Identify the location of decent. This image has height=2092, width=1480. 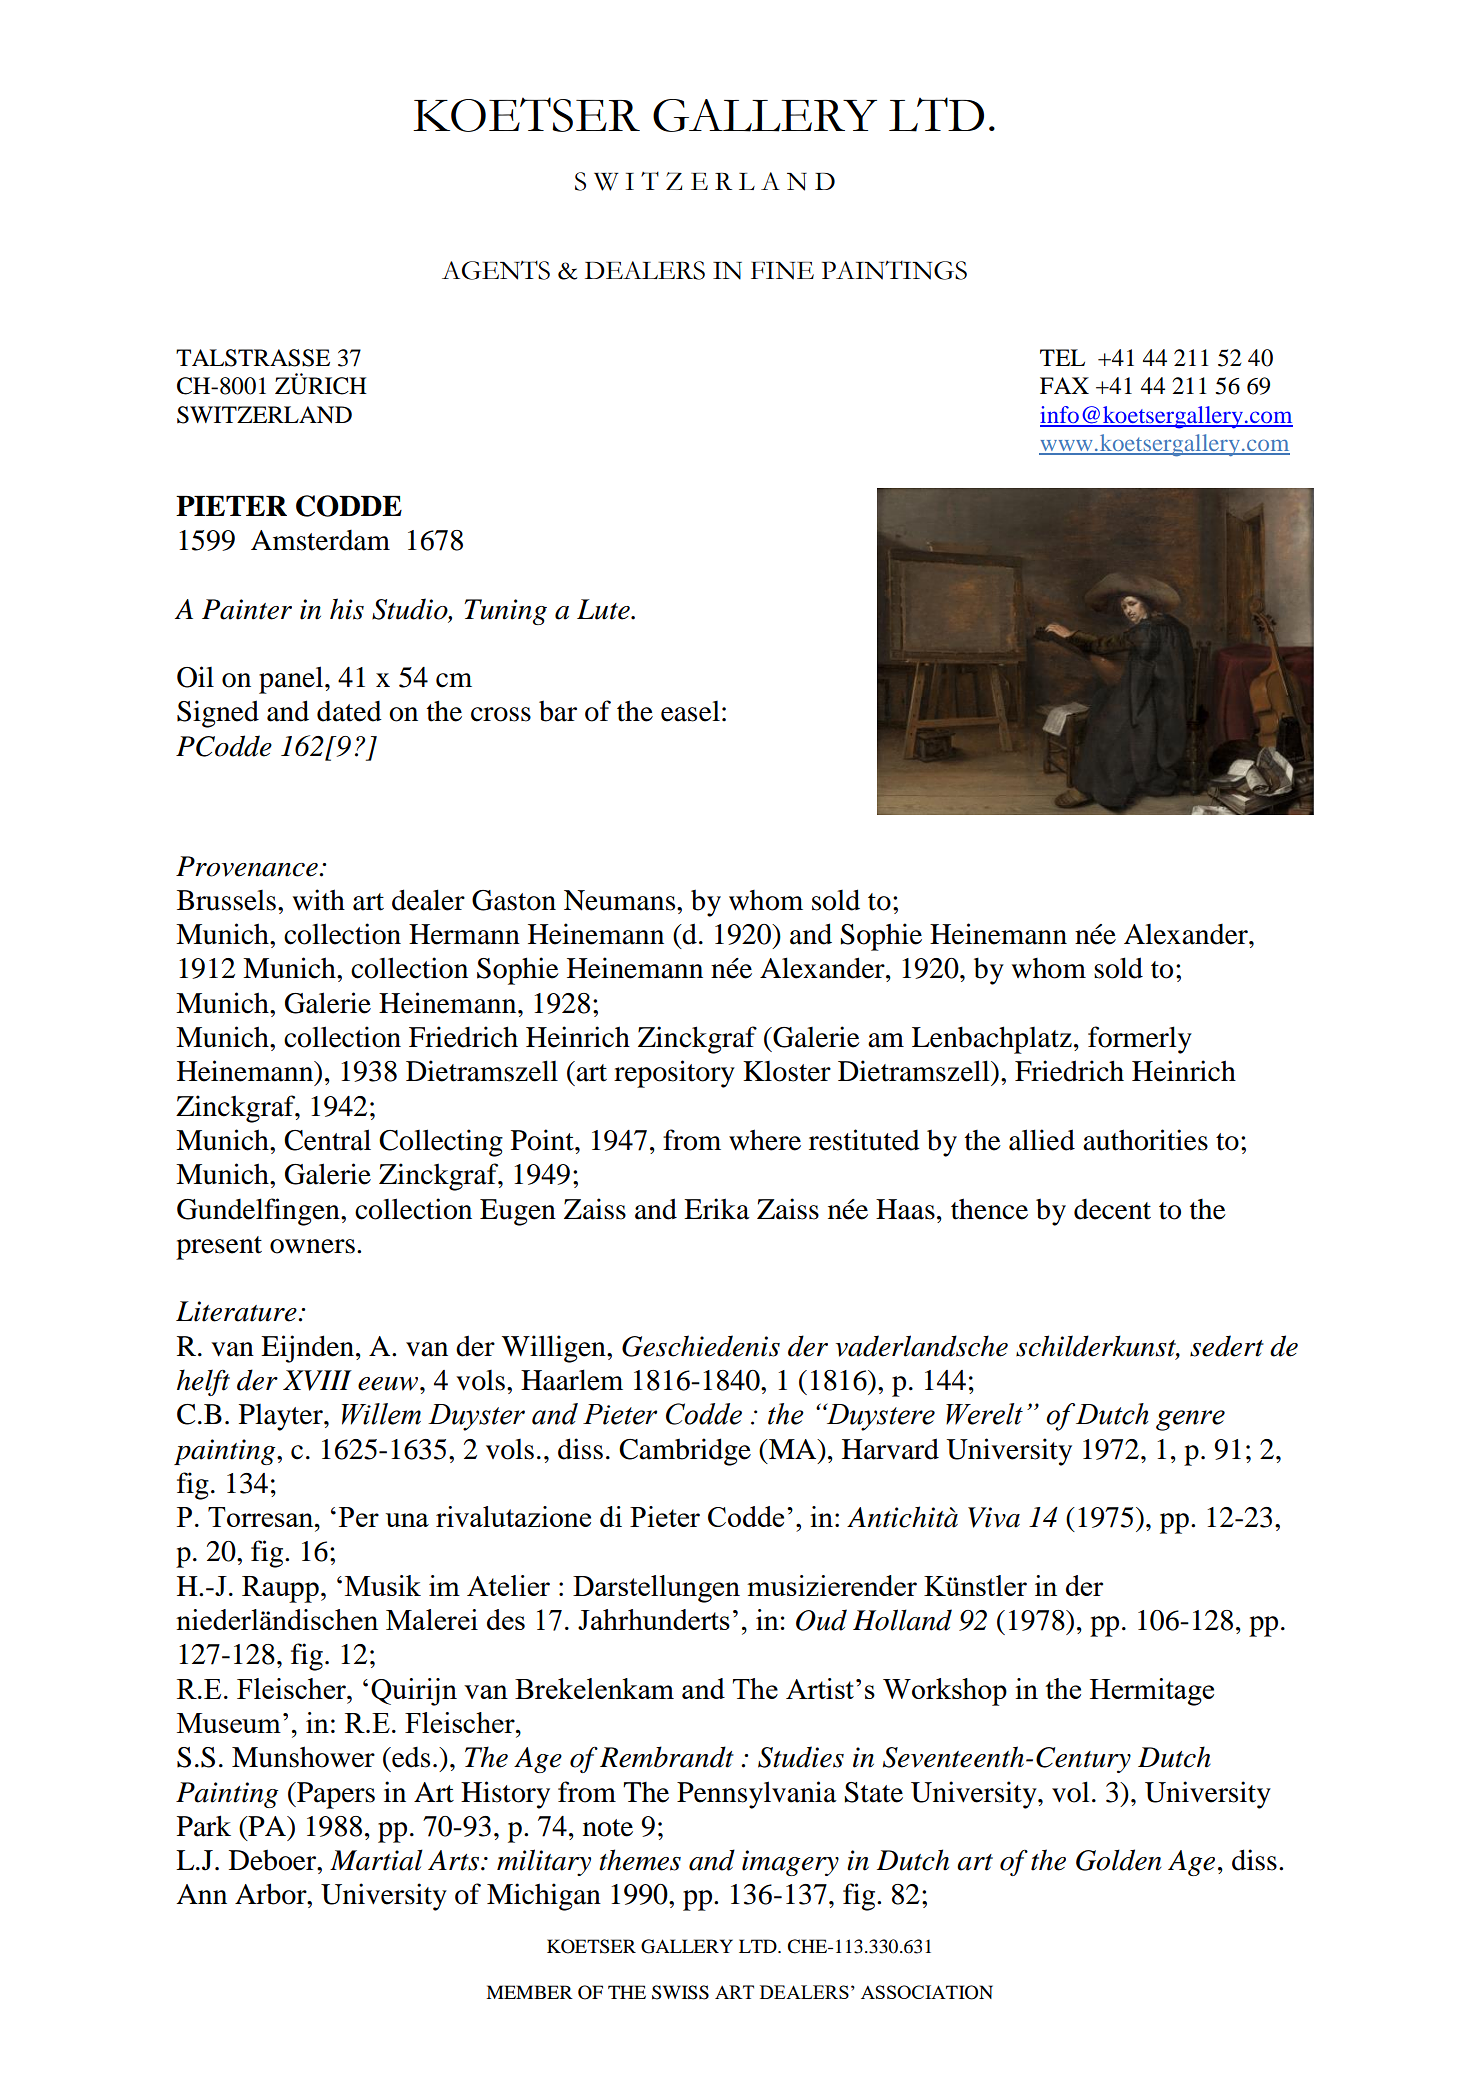
(1112, 1209).
